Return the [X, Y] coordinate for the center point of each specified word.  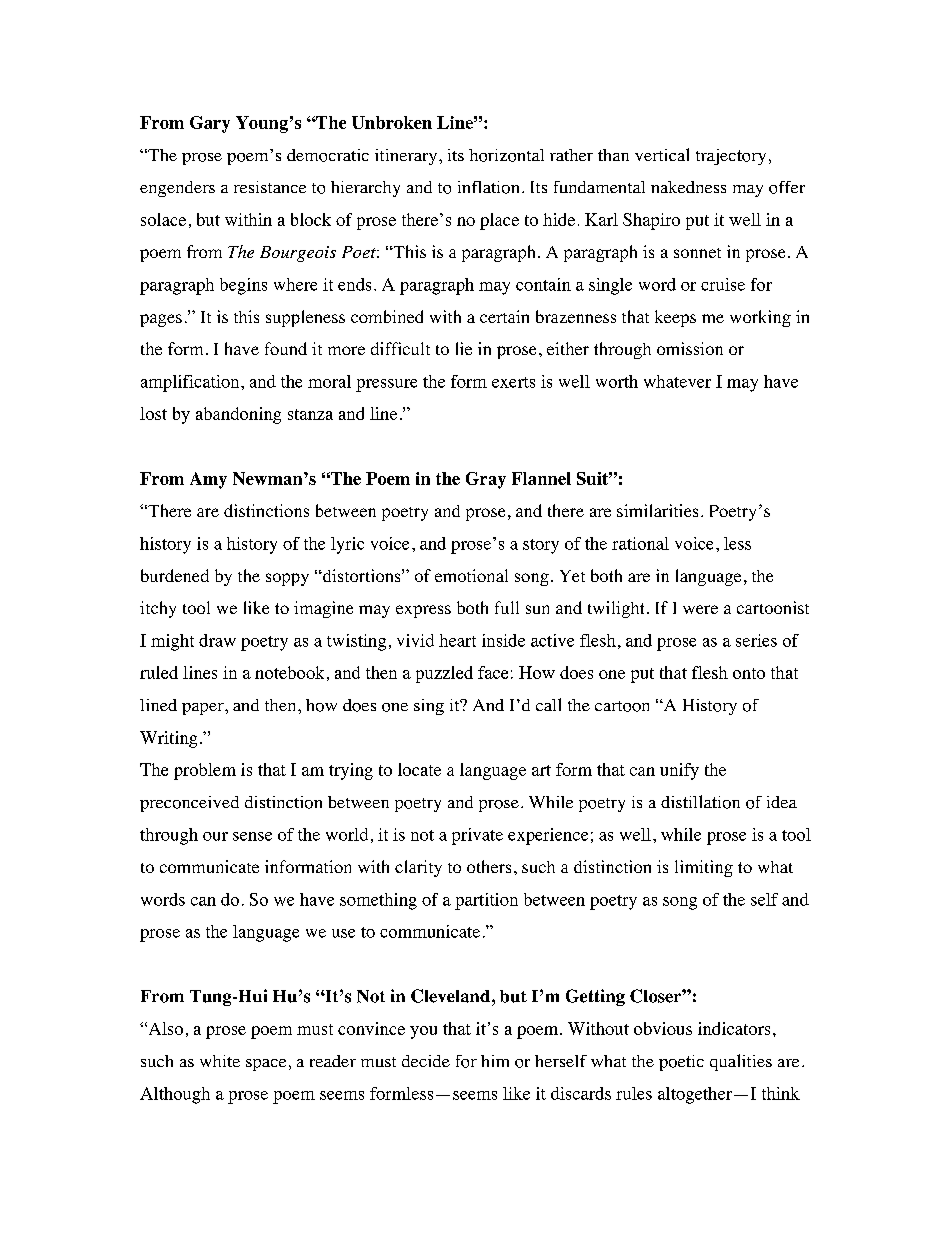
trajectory [731, 157]
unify [679, 771]
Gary [210, 124]
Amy [208, 480]
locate [419, 769]
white [220, 1061]
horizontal [506, 155]
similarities [657, 510]
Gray [486, 480]
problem [205, 771]
